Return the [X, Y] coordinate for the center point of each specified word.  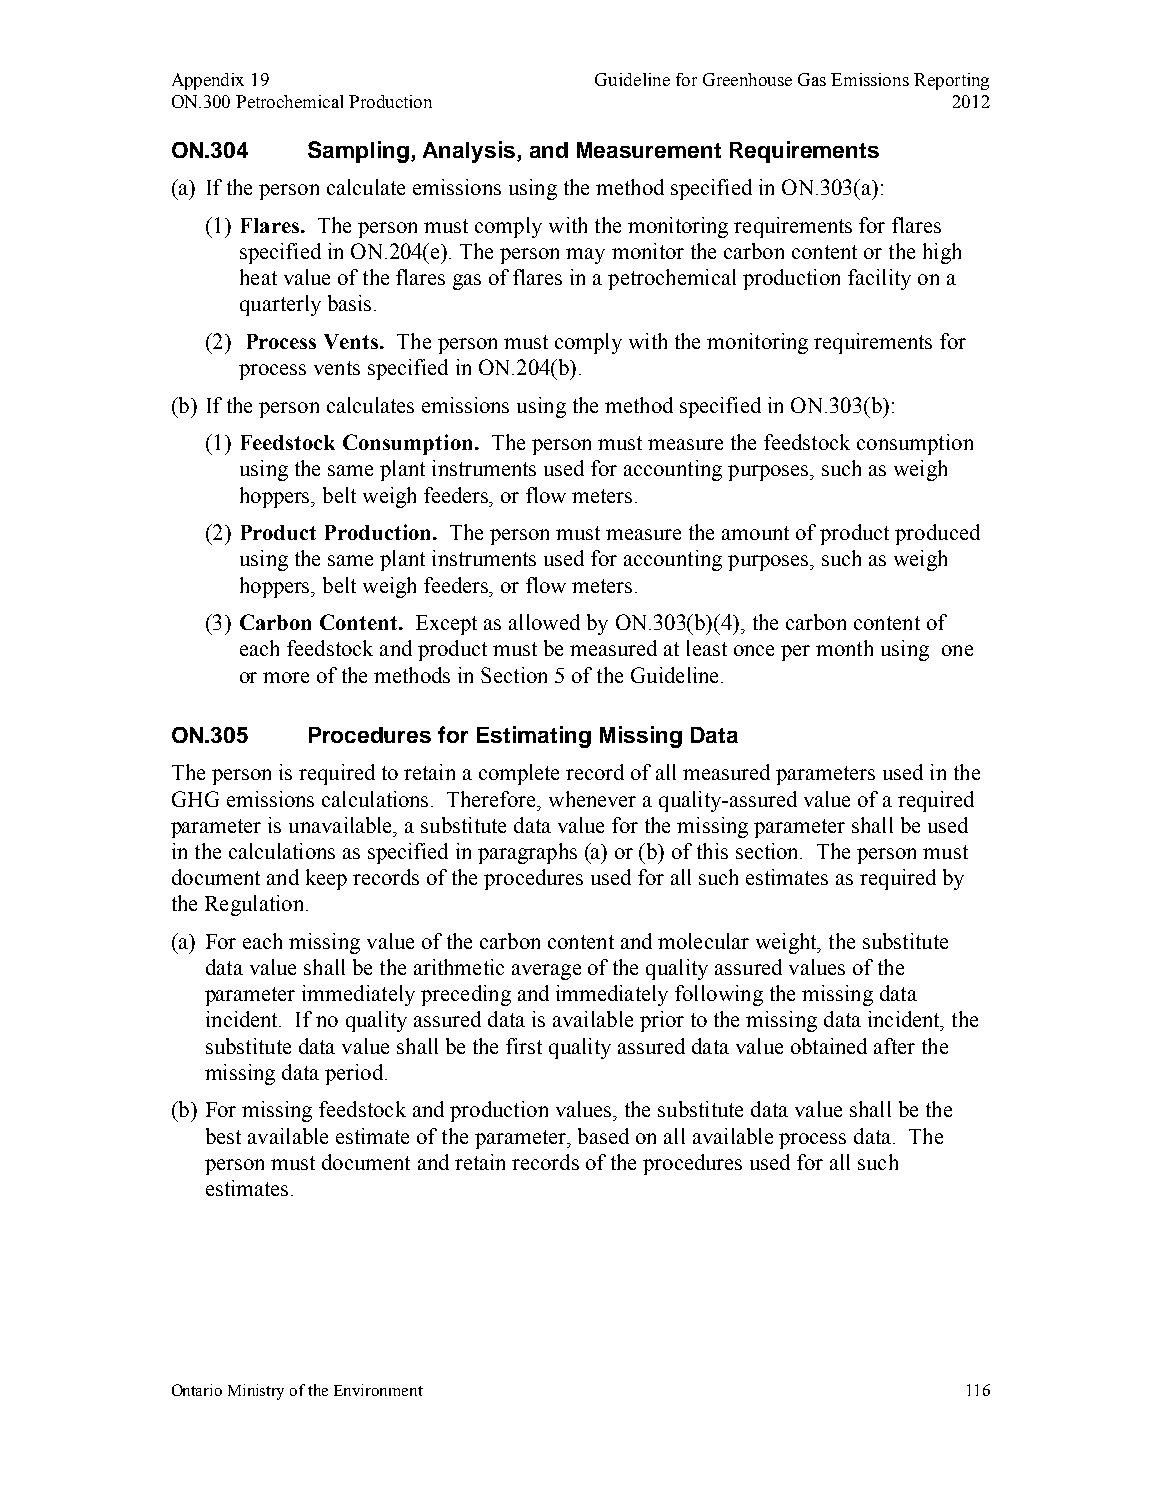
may [585, 256]
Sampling [358, 152]
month [844, 648]
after [894, 1046]
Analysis [470, 152]
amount [755, 533]
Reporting [951, 81]
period [355, 1074]
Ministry [256, 1392]
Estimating [534, 737]
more [286, 677]
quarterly [280, 305]
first [524, 1046]
